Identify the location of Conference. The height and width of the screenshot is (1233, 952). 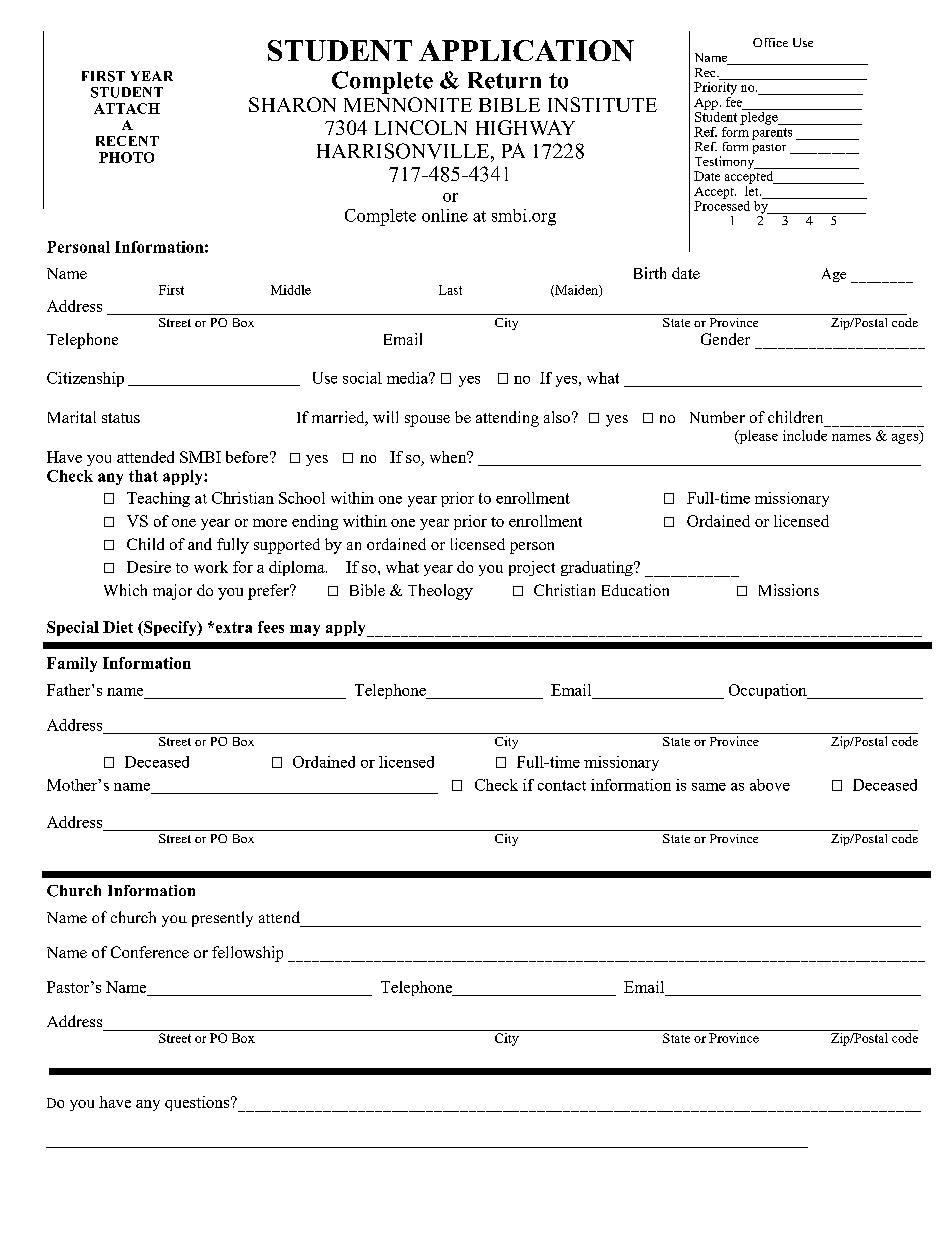
(150, 952).
